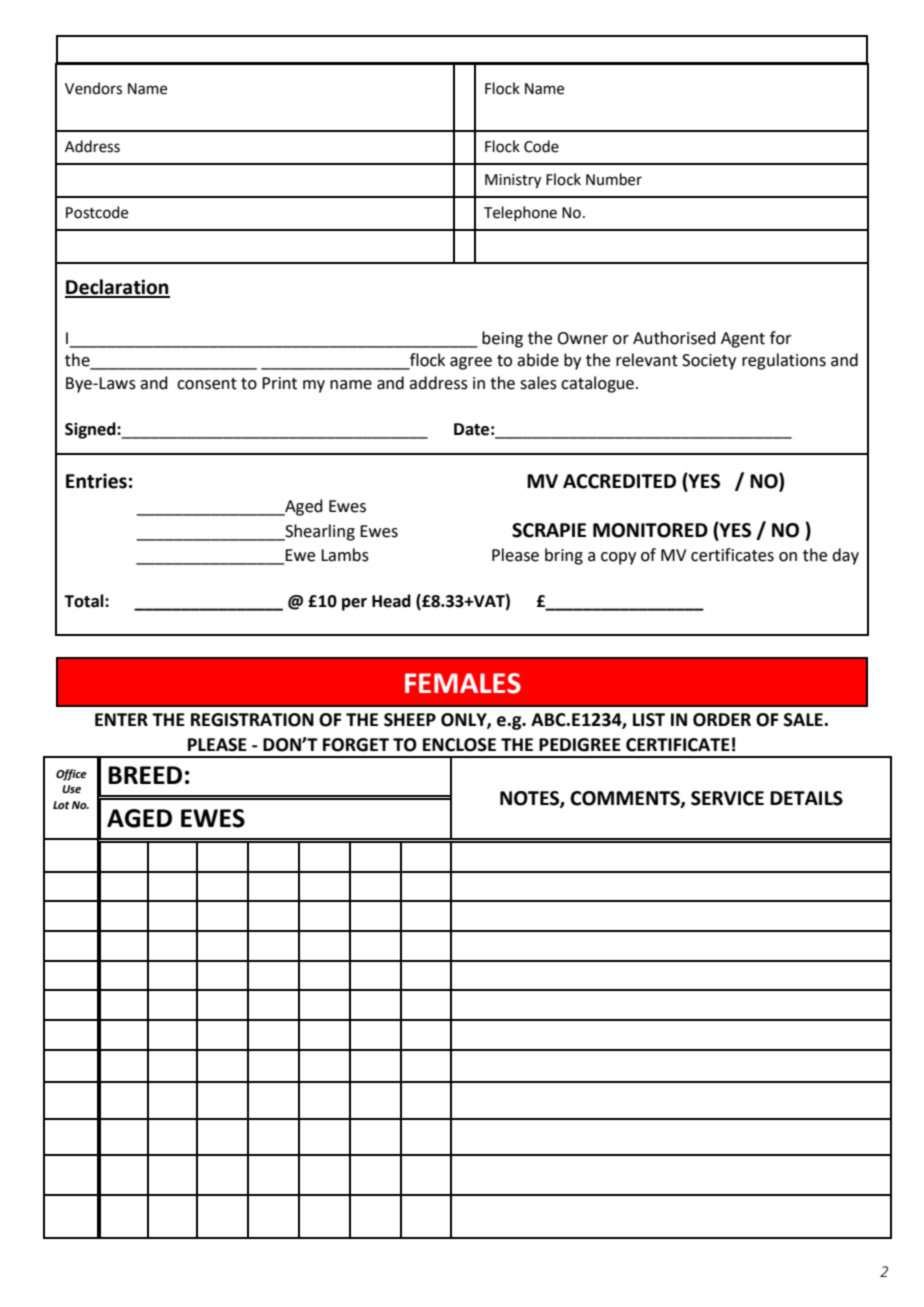 The image size is (924, 1307). I want to click on Ministry, so click(513, 181).
